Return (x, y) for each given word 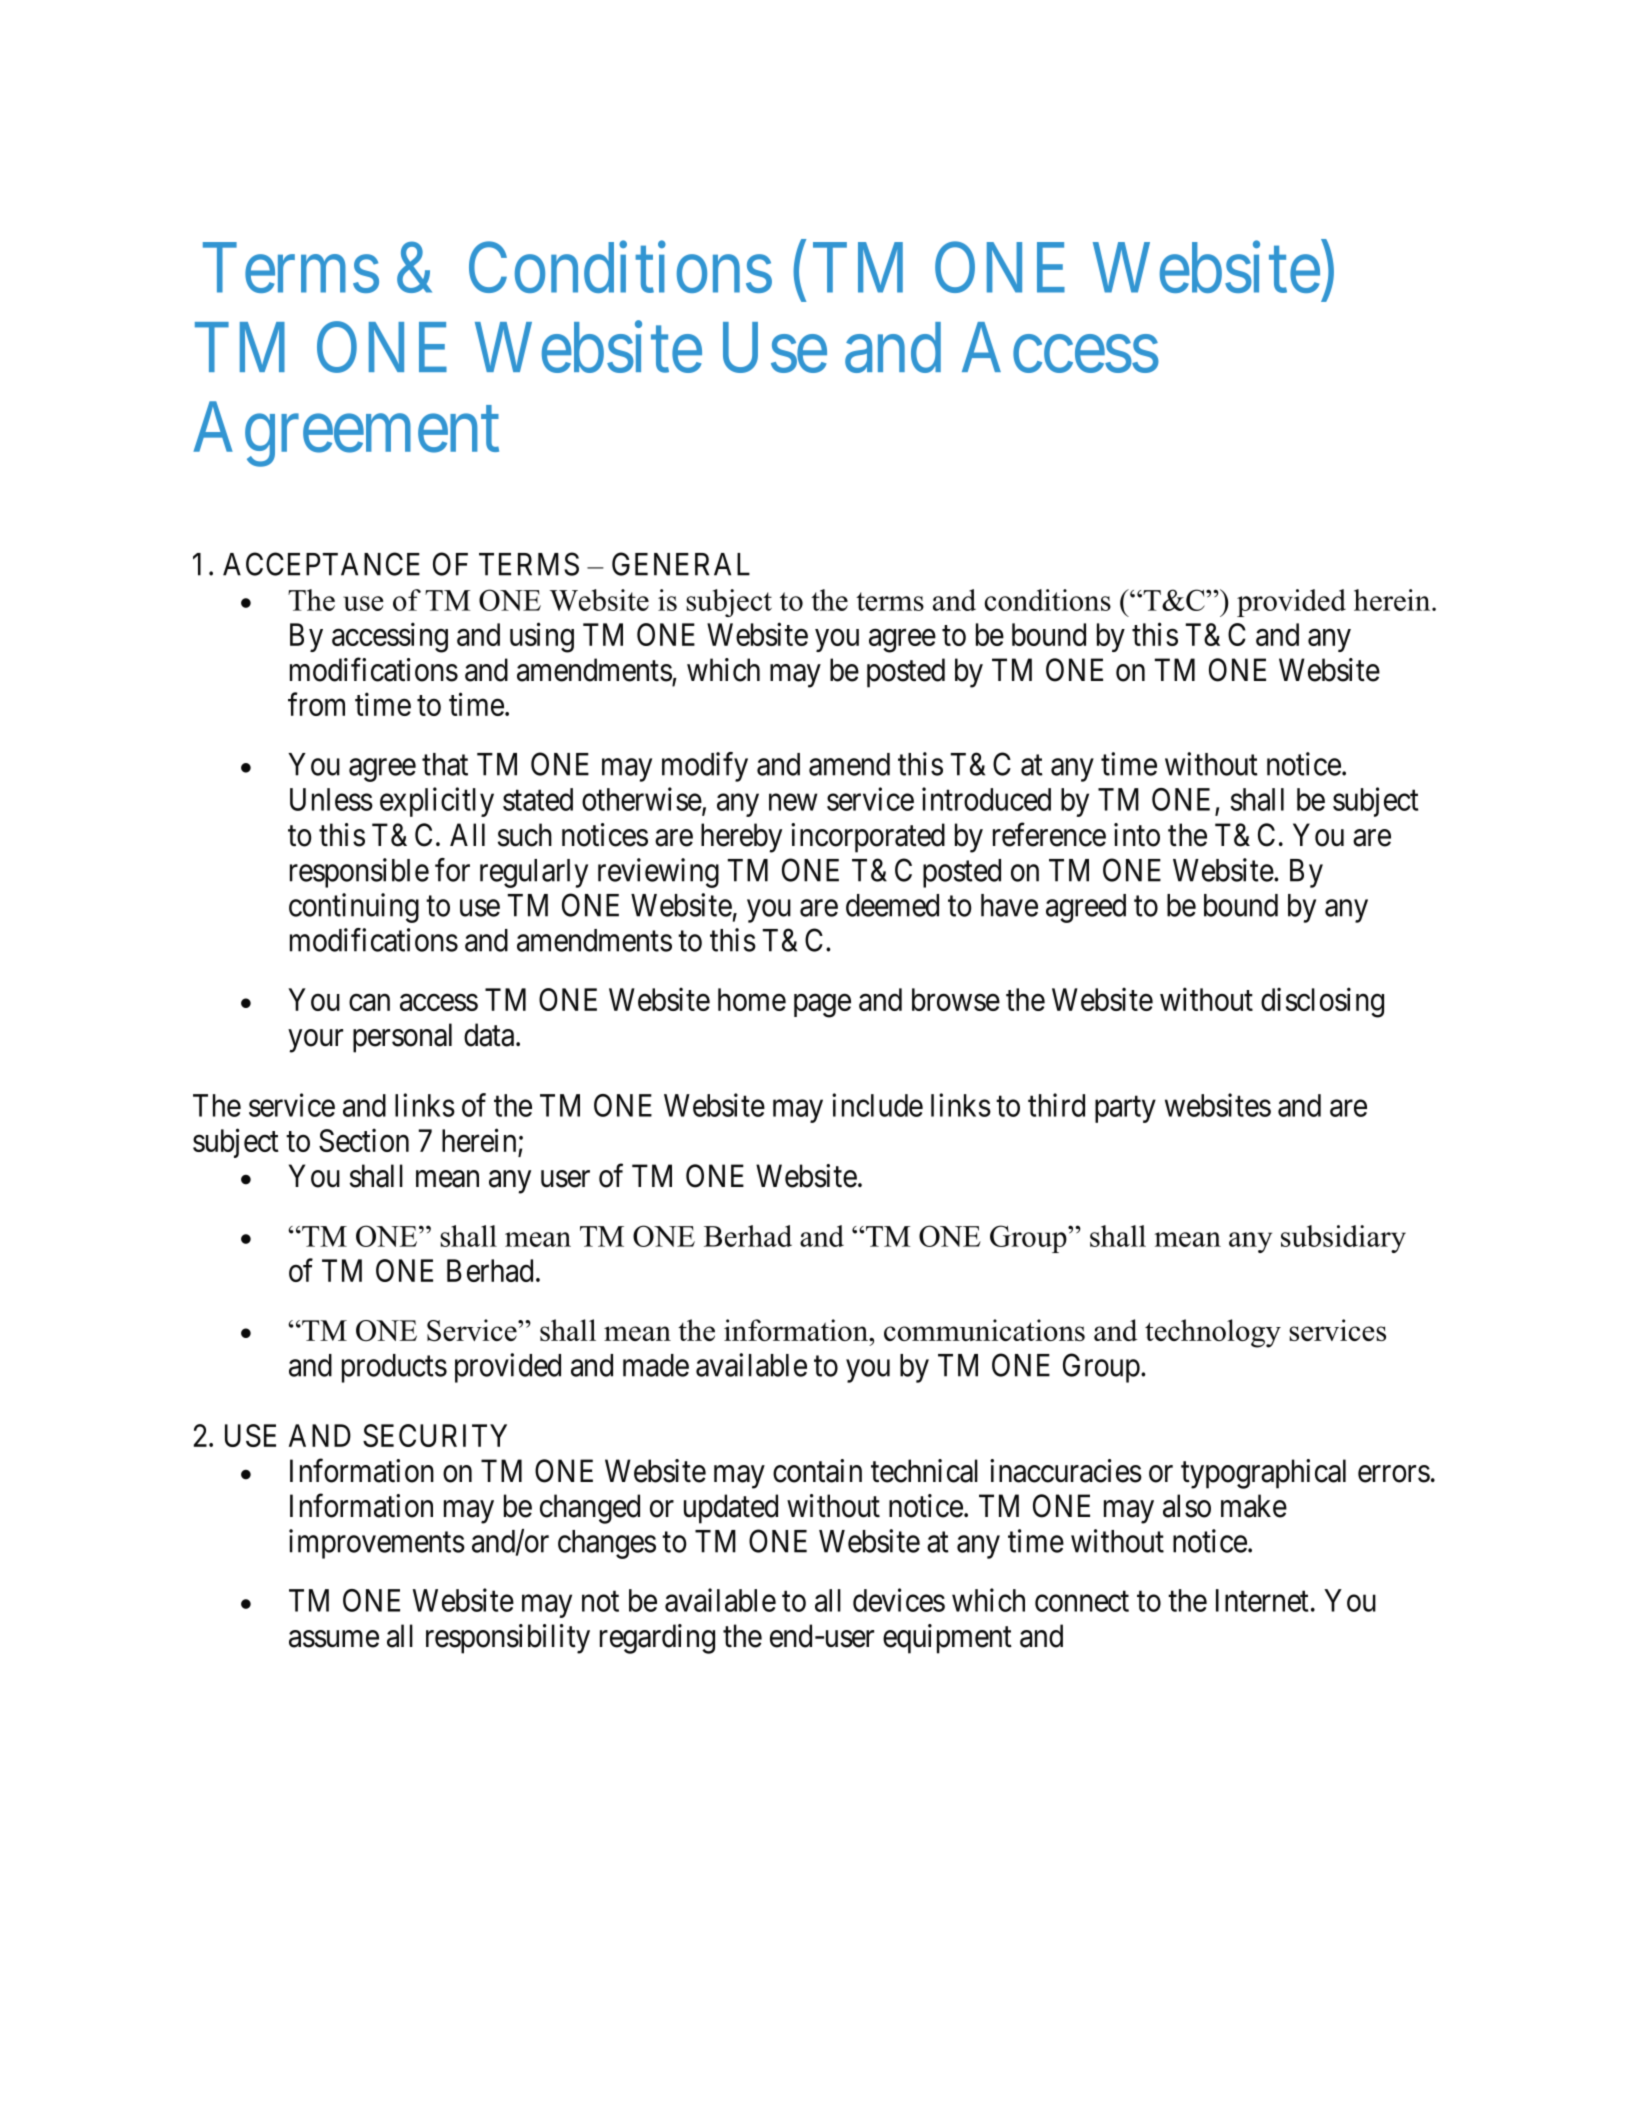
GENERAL (681, 564)
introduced (986, 799)
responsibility (508, 1639)
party (1125, 1109)
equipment (947, 1639)
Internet (1262, 1600)
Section (364, 1140)
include (877, 1105)
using (542, 637)
